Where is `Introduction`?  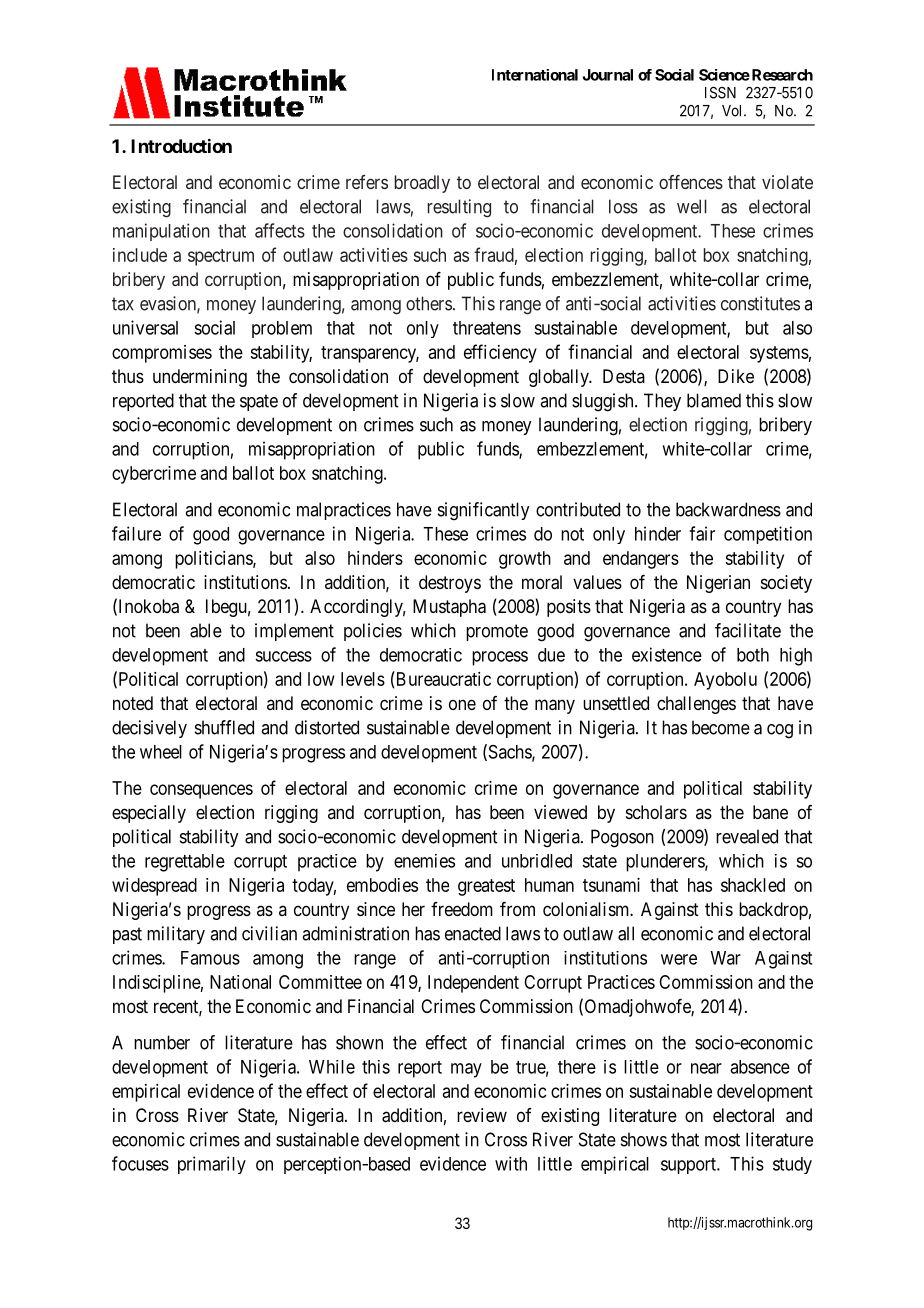
Introduction is located at coordinates (181, 145).
